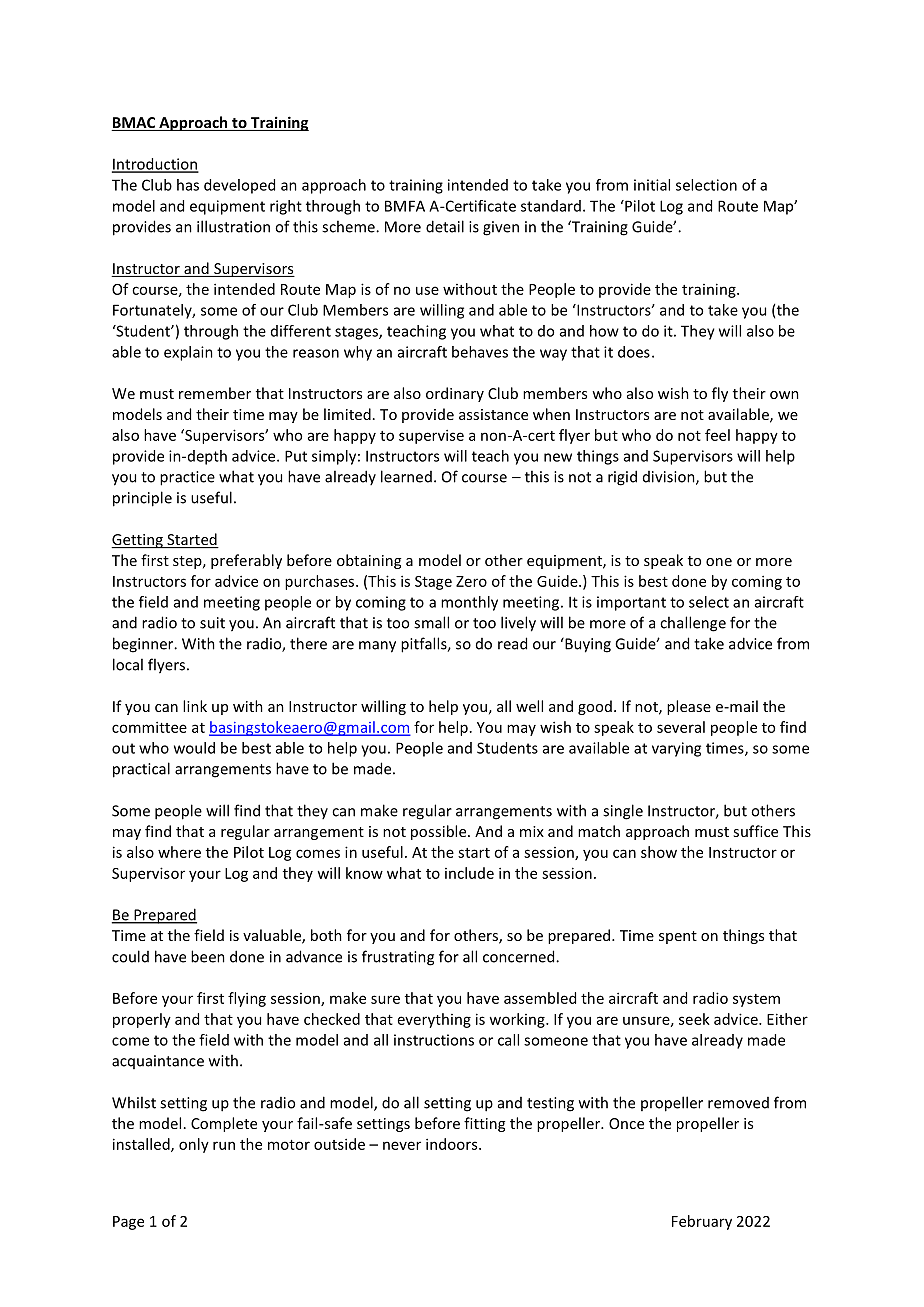 The image size is (924, 1307). What do you see at coordinates (398, 958) in the page?
I see `frustrating` at bounding box center [398, 958].
